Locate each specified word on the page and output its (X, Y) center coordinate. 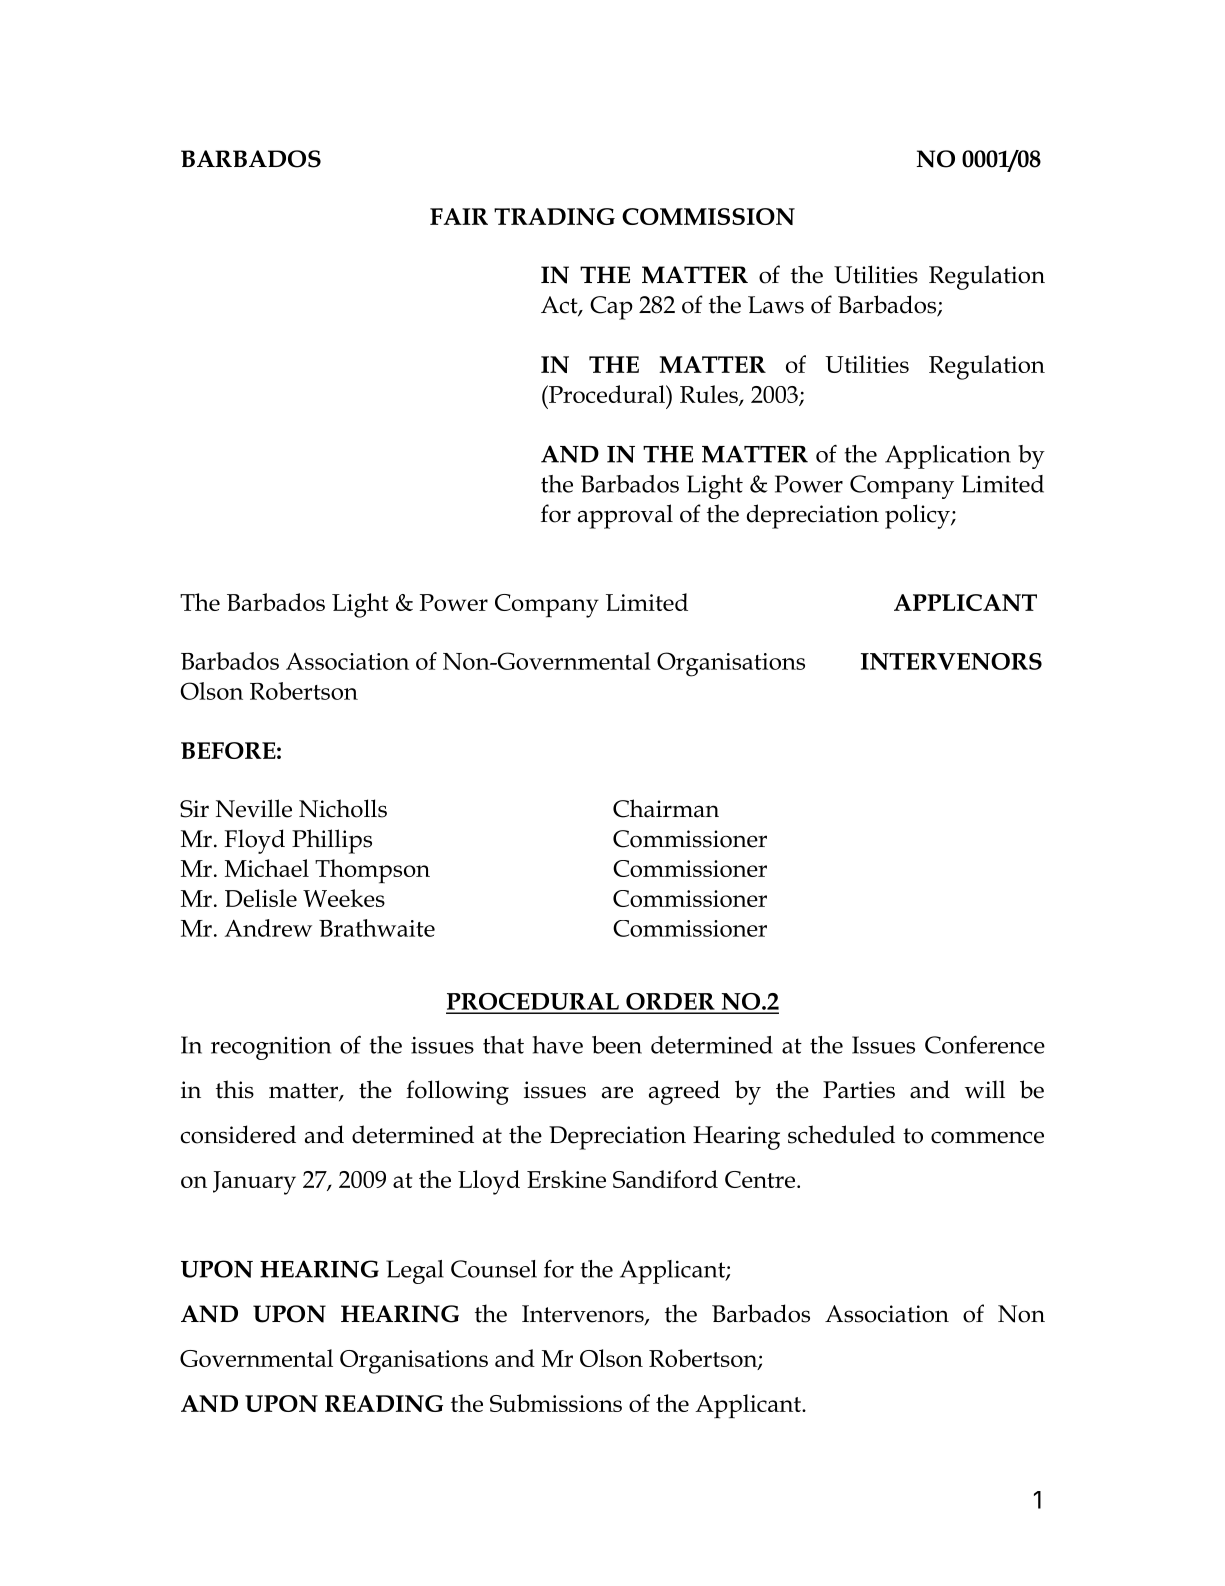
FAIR (459, 216)
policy (918, 516)
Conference (985, 1045)
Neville (254, 808)
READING (384, 1403)
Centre (760, 1179)
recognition (271, 1048)
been (617, 1045)
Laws (776, 305)
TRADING (554, 216)
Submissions (556, 1403)
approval (625, 516)
